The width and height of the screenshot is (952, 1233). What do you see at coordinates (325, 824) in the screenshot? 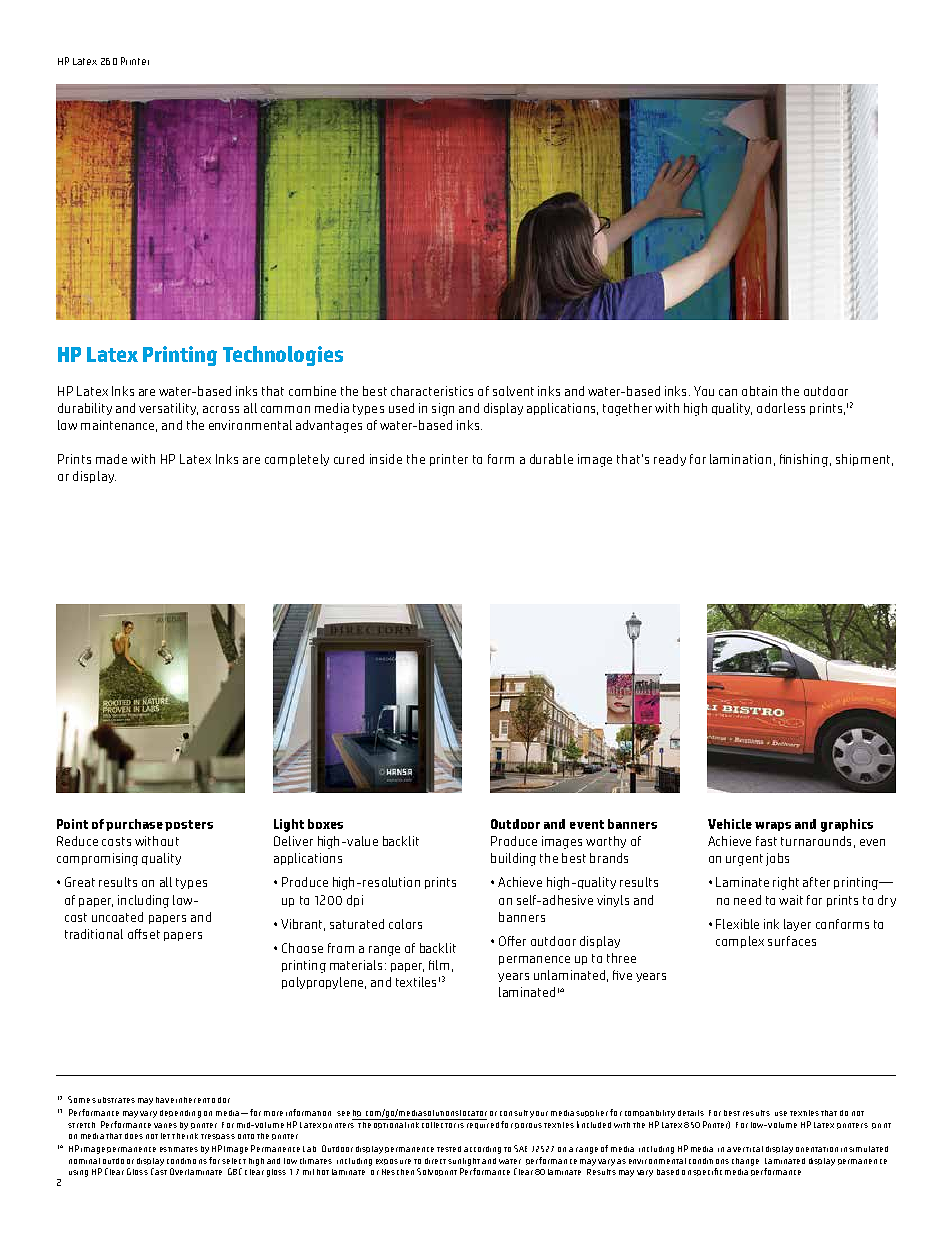
I see `boxes` at bounding box center [325, 824].
